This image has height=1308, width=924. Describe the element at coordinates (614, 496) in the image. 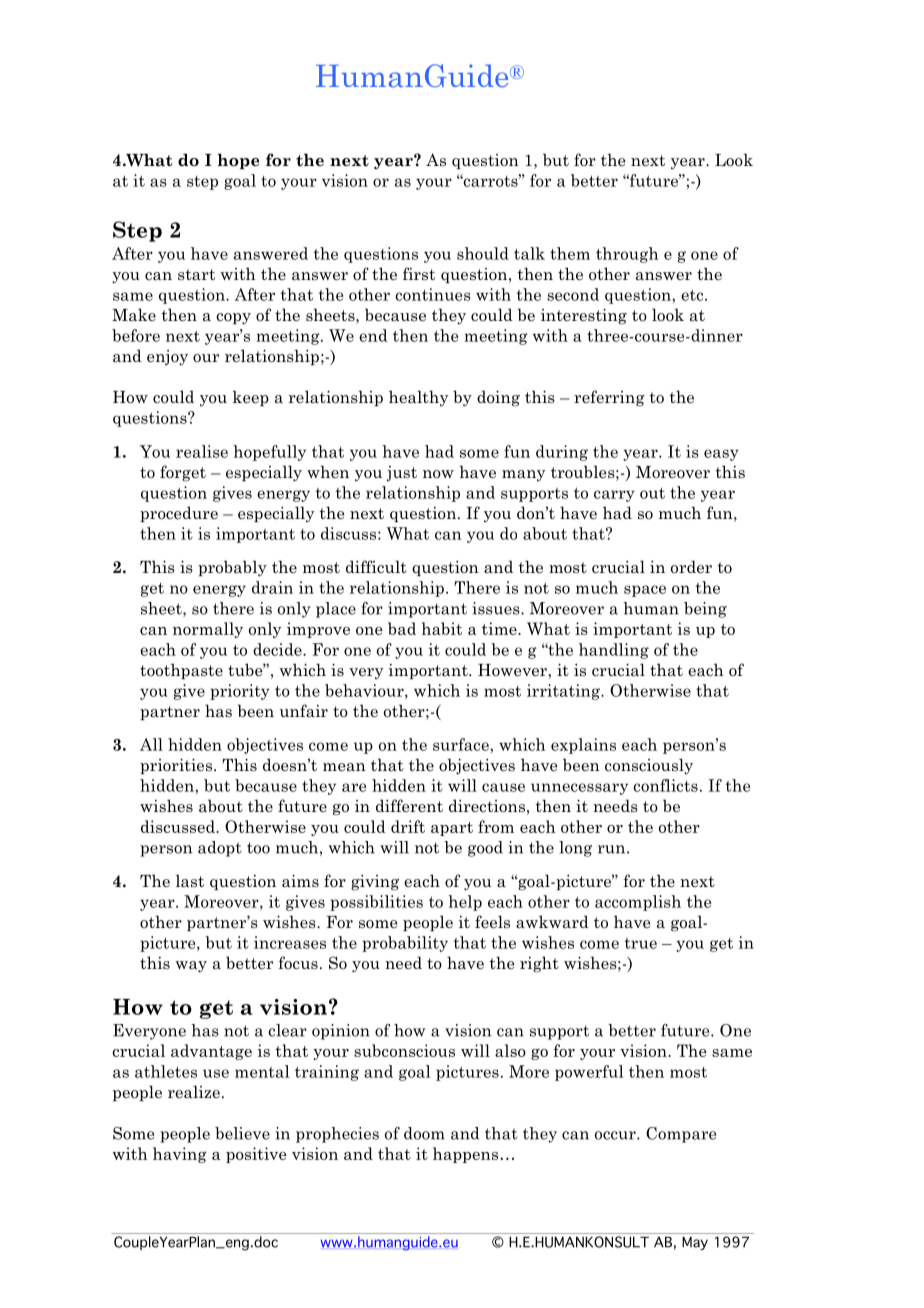

I see `carry` at that location.
